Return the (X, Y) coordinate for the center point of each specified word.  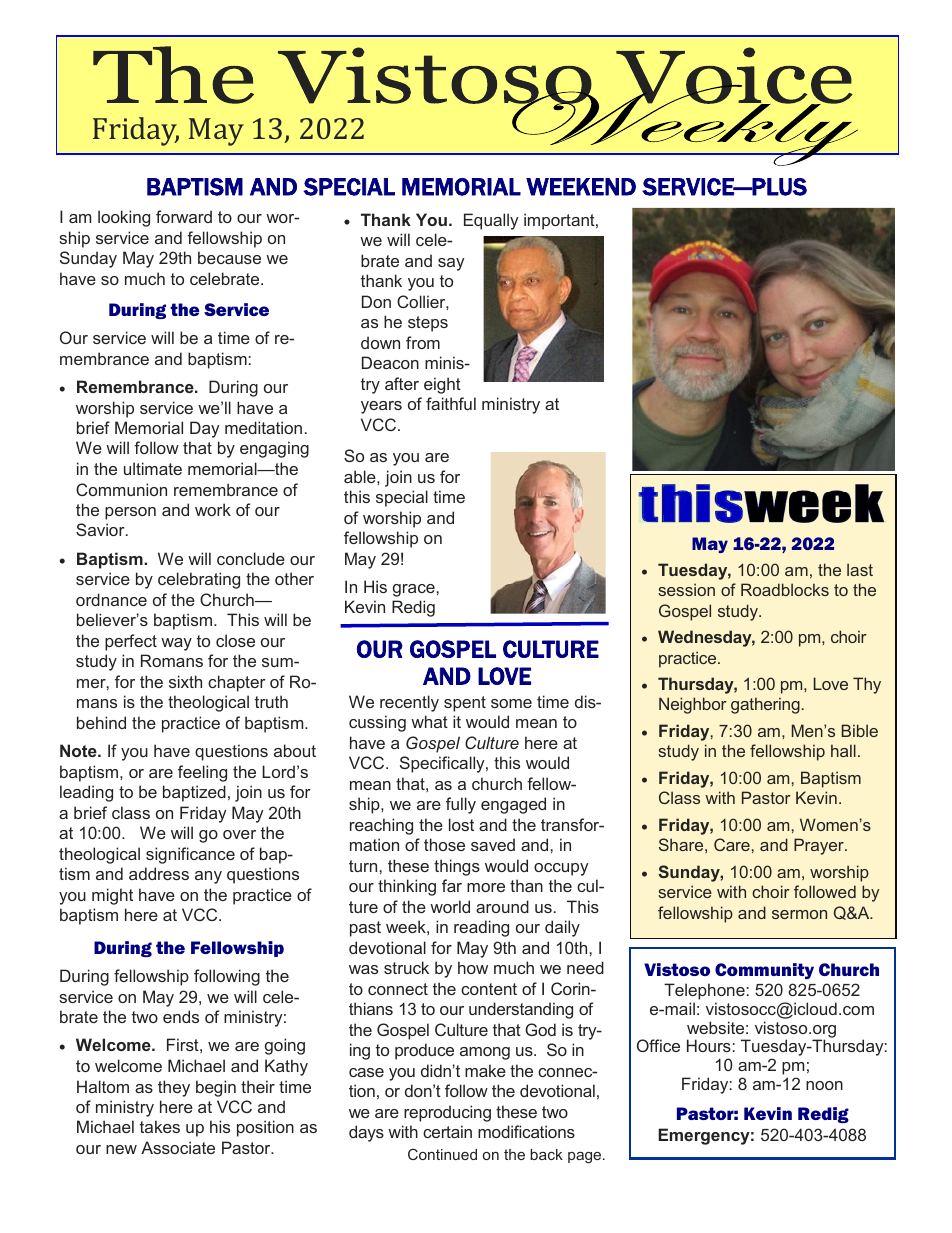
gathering (765, 705)
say (451, 264)
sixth (185, 681)
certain (447, 1131)
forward (184, 216)
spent (465, 704)
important (560, 221)
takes (160, 1126)
